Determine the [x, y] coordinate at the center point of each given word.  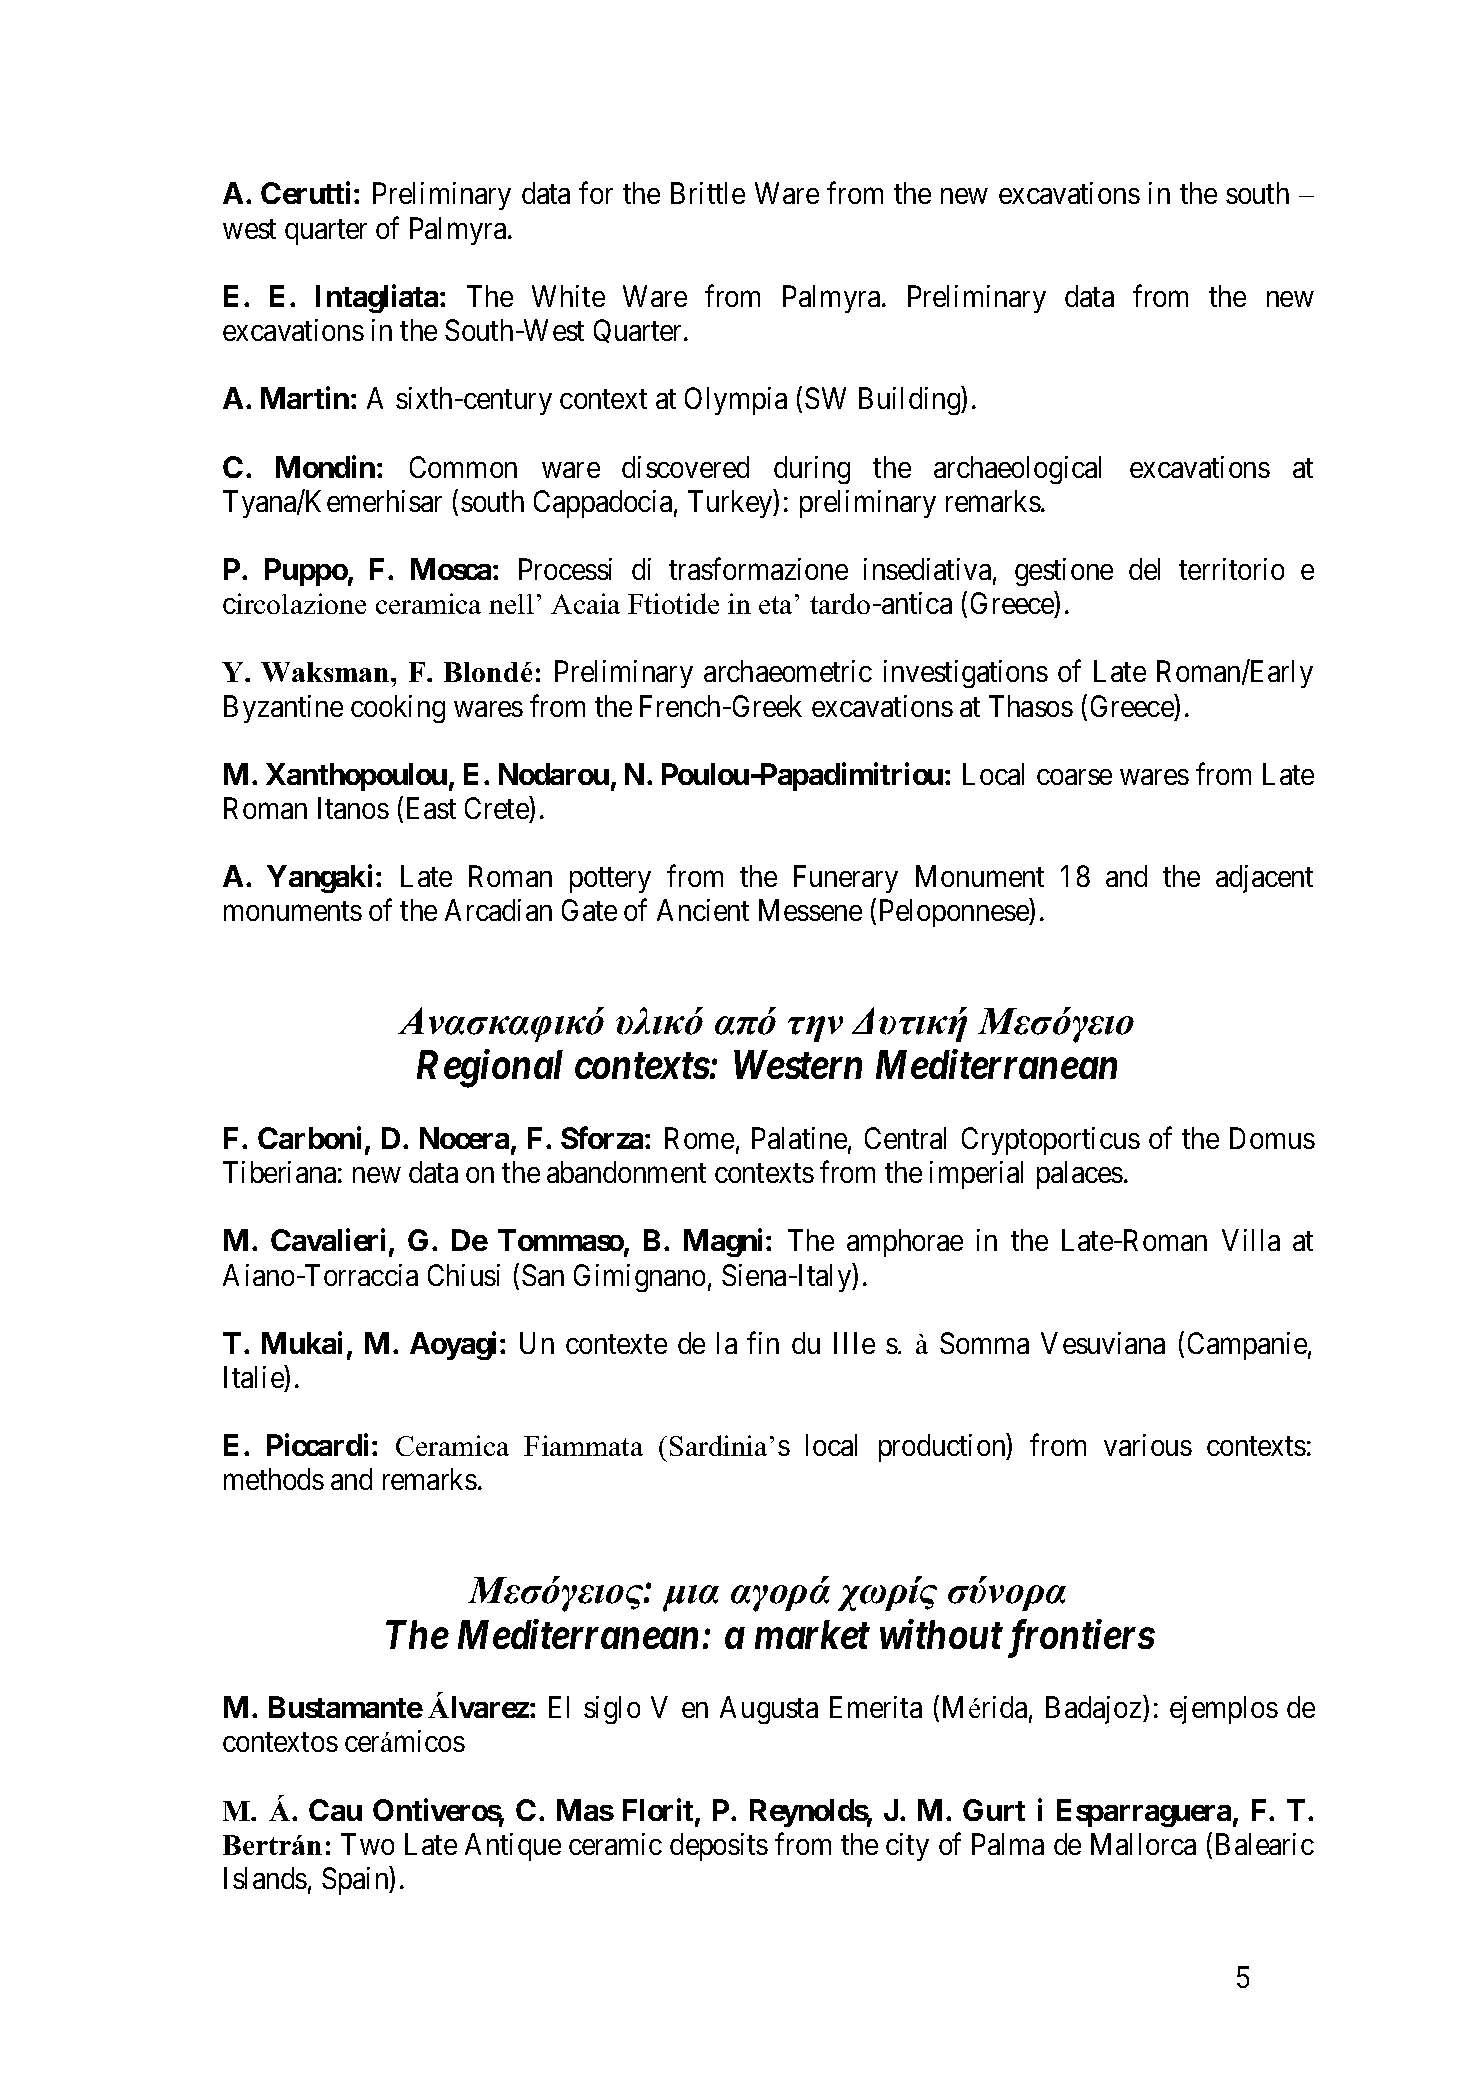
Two [367, 1844]
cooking [398, 709]
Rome [699, 1138]
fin [763, 1343]
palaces [1080, 1175]
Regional [490, 1069]
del [1144, 569]
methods [274, 1479]
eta [775, 605]
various [1148, 1445]
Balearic [1265, 1844]
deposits [719, 1847]
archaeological [1017, 470]
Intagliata [377, 298]
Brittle [708, 193]
